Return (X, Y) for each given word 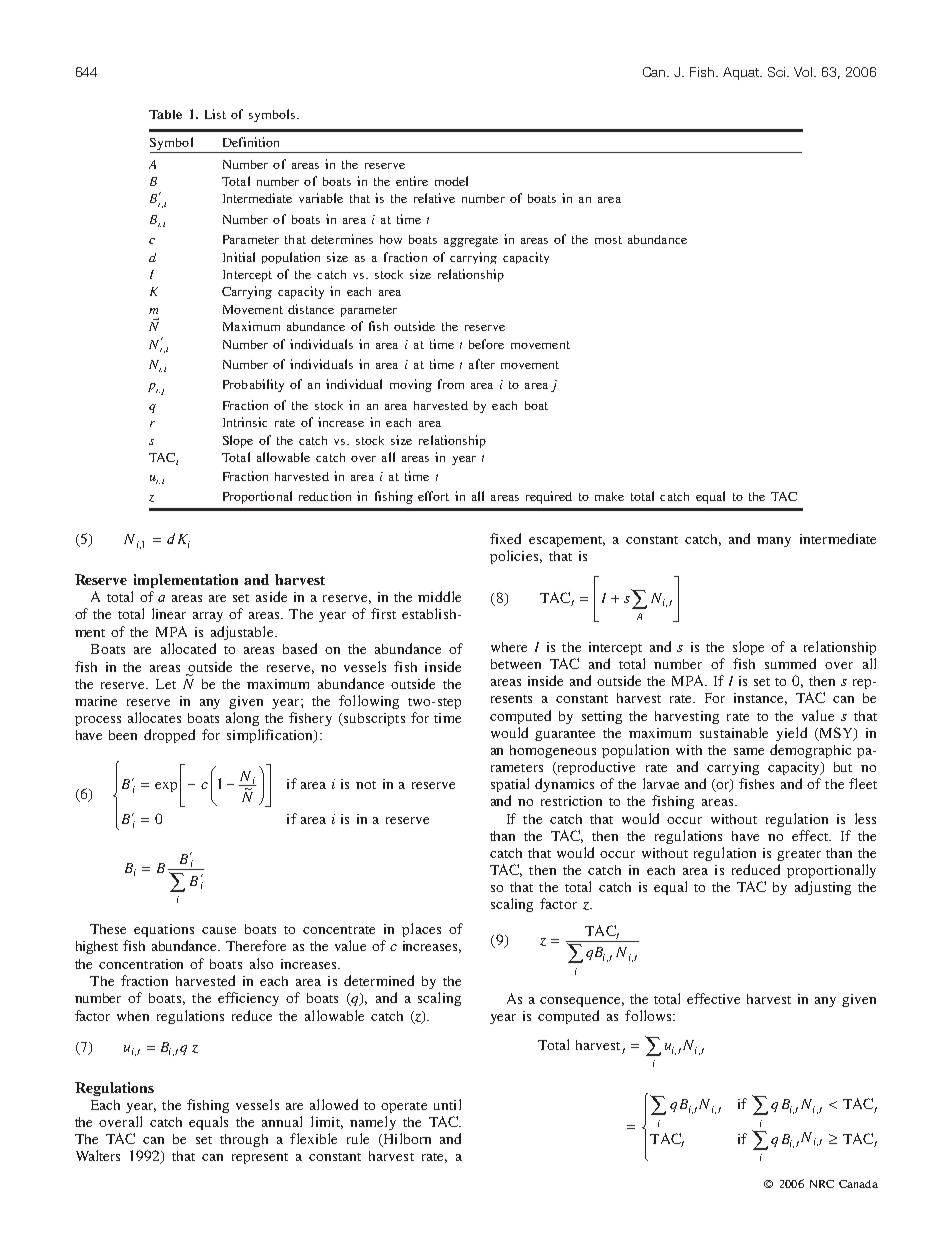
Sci (778, 72)
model (451, 181)
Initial (239, 257)
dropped (169, 736)
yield (791, 734)
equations (164, 930)
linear (169, 613)
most (608, 240)
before (486, 344)
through (244, 1140)
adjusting (823, 888)
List (215, 114)
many (774, 542)
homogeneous (553, 751)
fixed (505, 538)
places (421, 930)
